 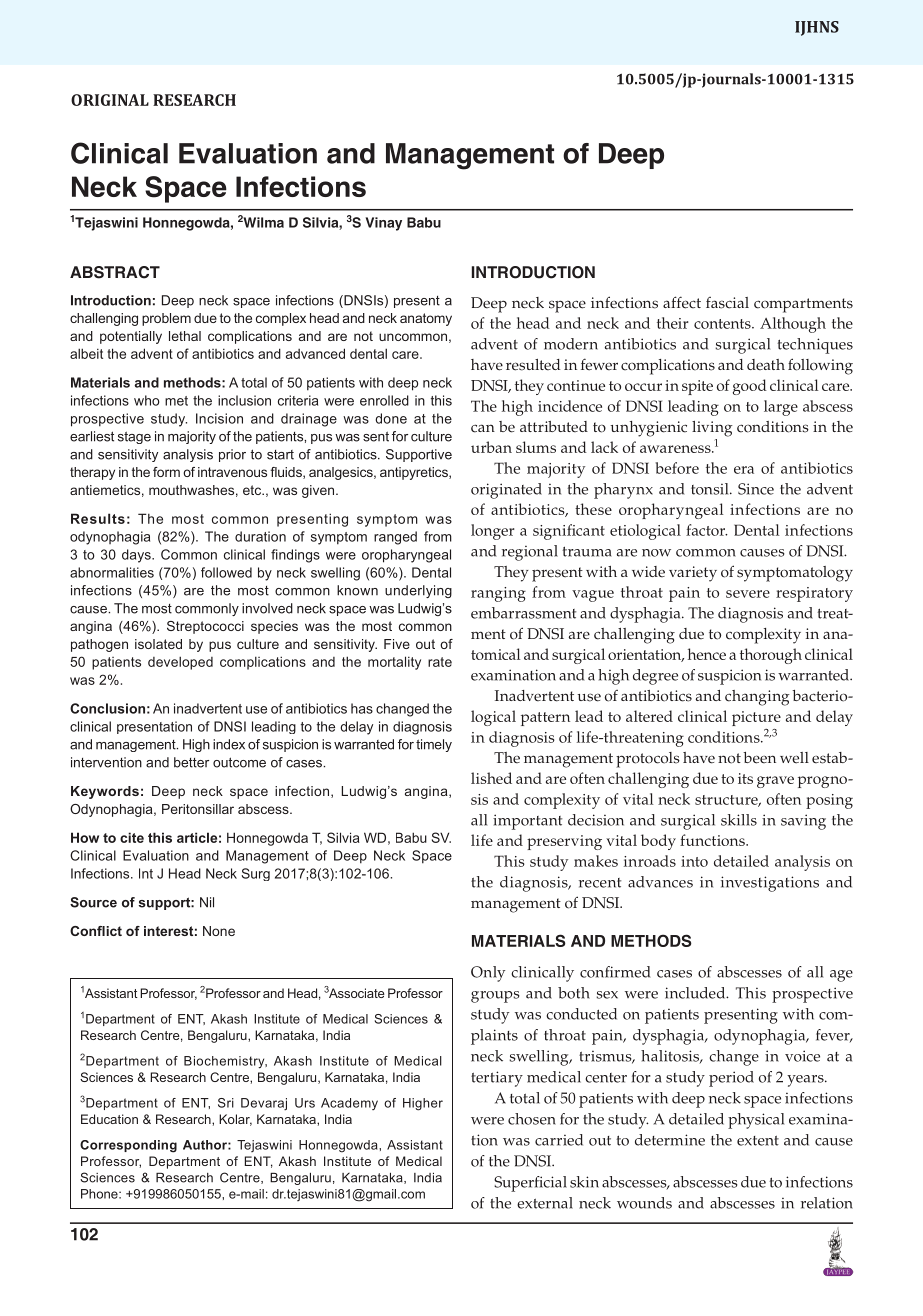 What do you see at coordinates (440, 662) in the page?
I see `rate` at bounding box center [440, 662].
